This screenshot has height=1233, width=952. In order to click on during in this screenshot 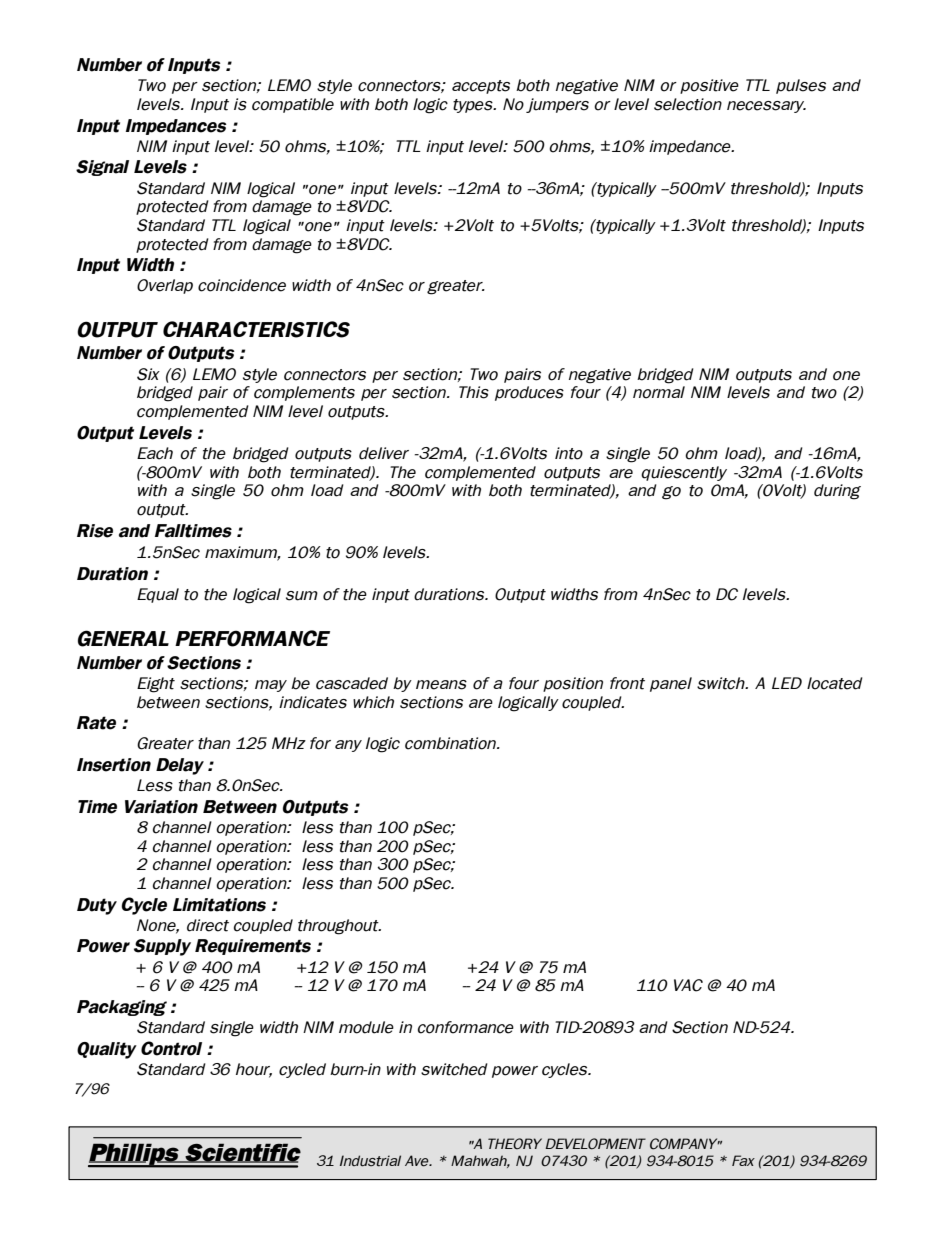, I will do `click(837, 492)`.
